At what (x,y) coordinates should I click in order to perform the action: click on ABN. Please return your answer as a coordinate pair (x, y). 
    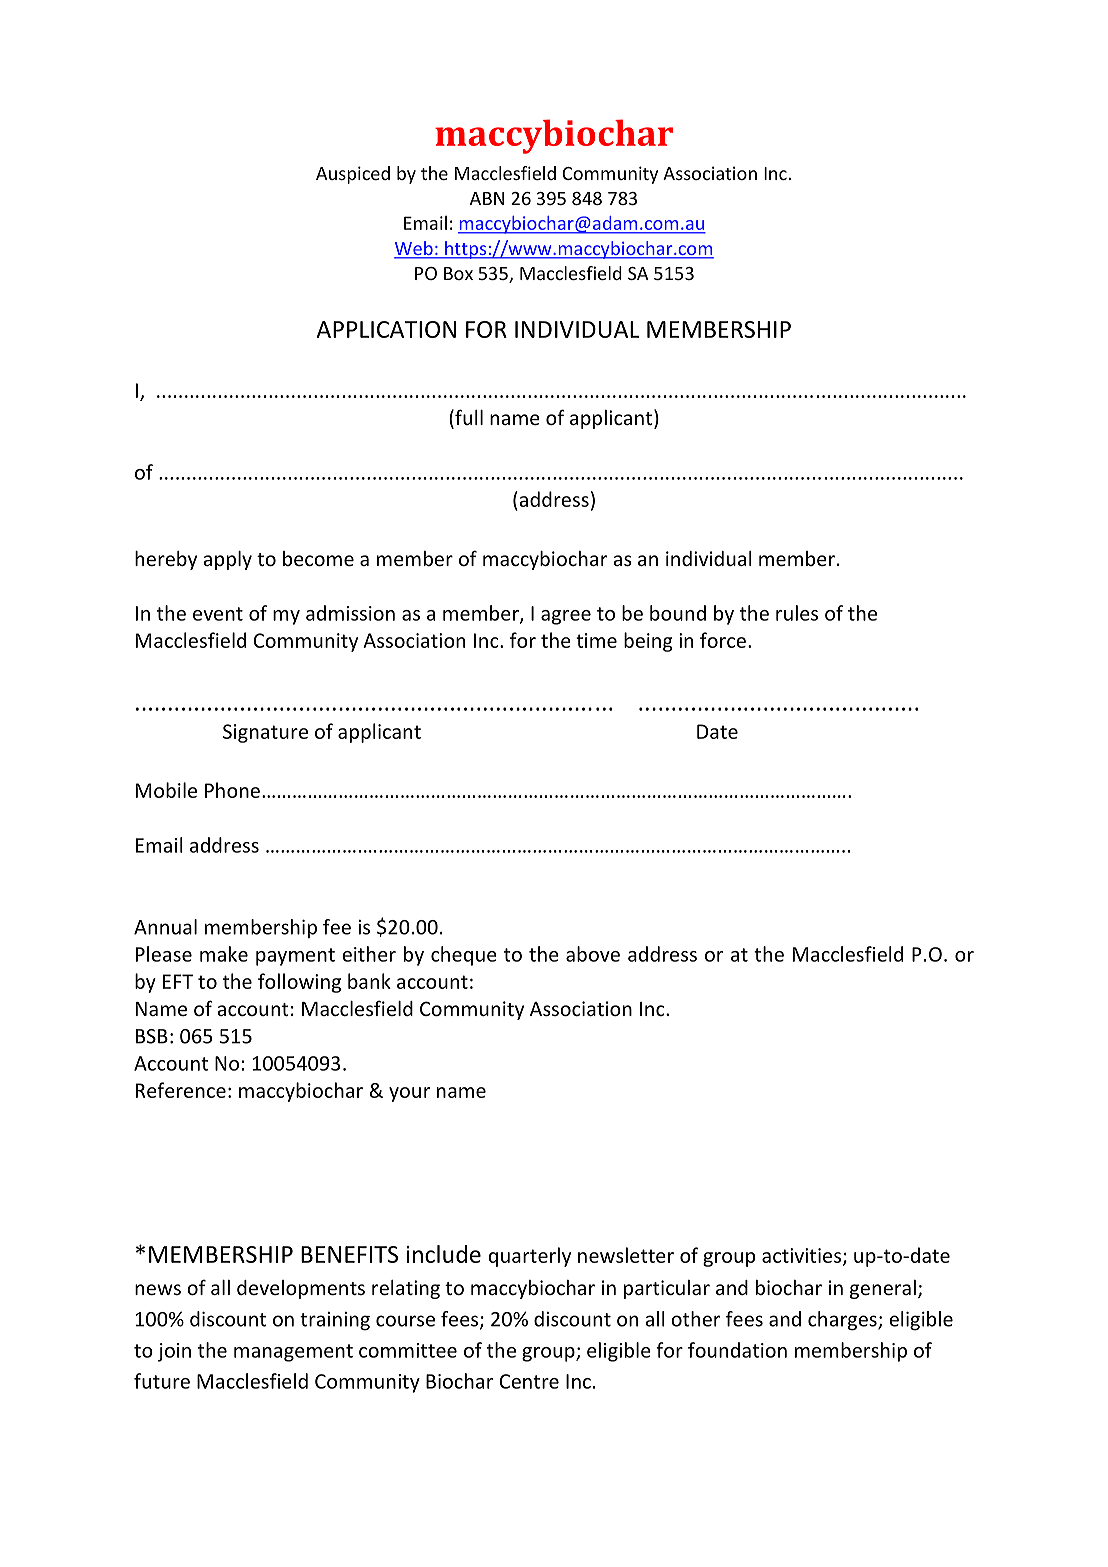
    Looking at the image, I should click on (487, 198).
